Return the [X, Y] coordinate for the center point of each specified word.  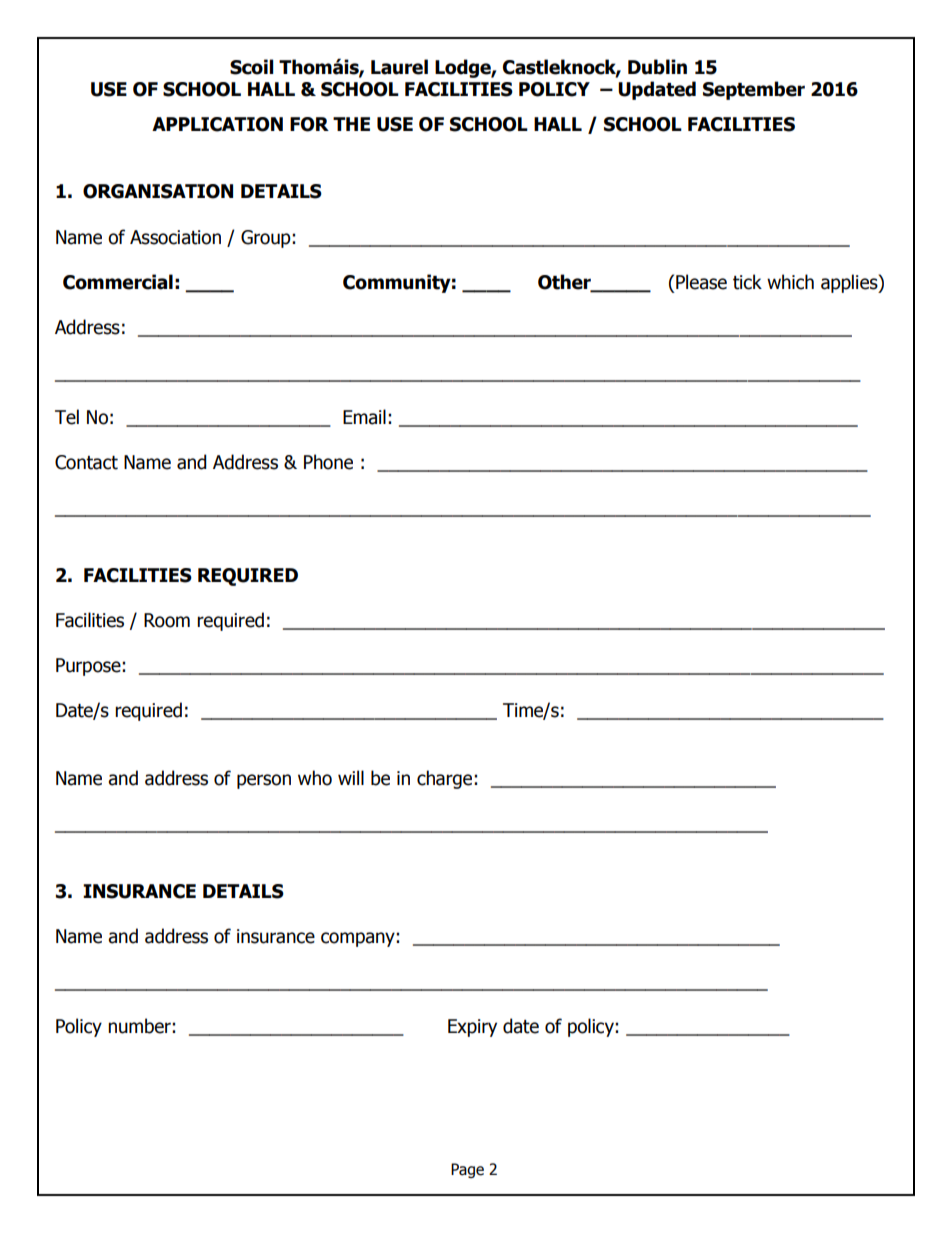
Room [167, 620]
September [754, 90]
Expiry [472, 1028]
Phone [328, 462]
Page [467, 1170]
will [351, 777]
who [315, 778]
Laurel [399, 67]
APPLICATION [217, 124]
